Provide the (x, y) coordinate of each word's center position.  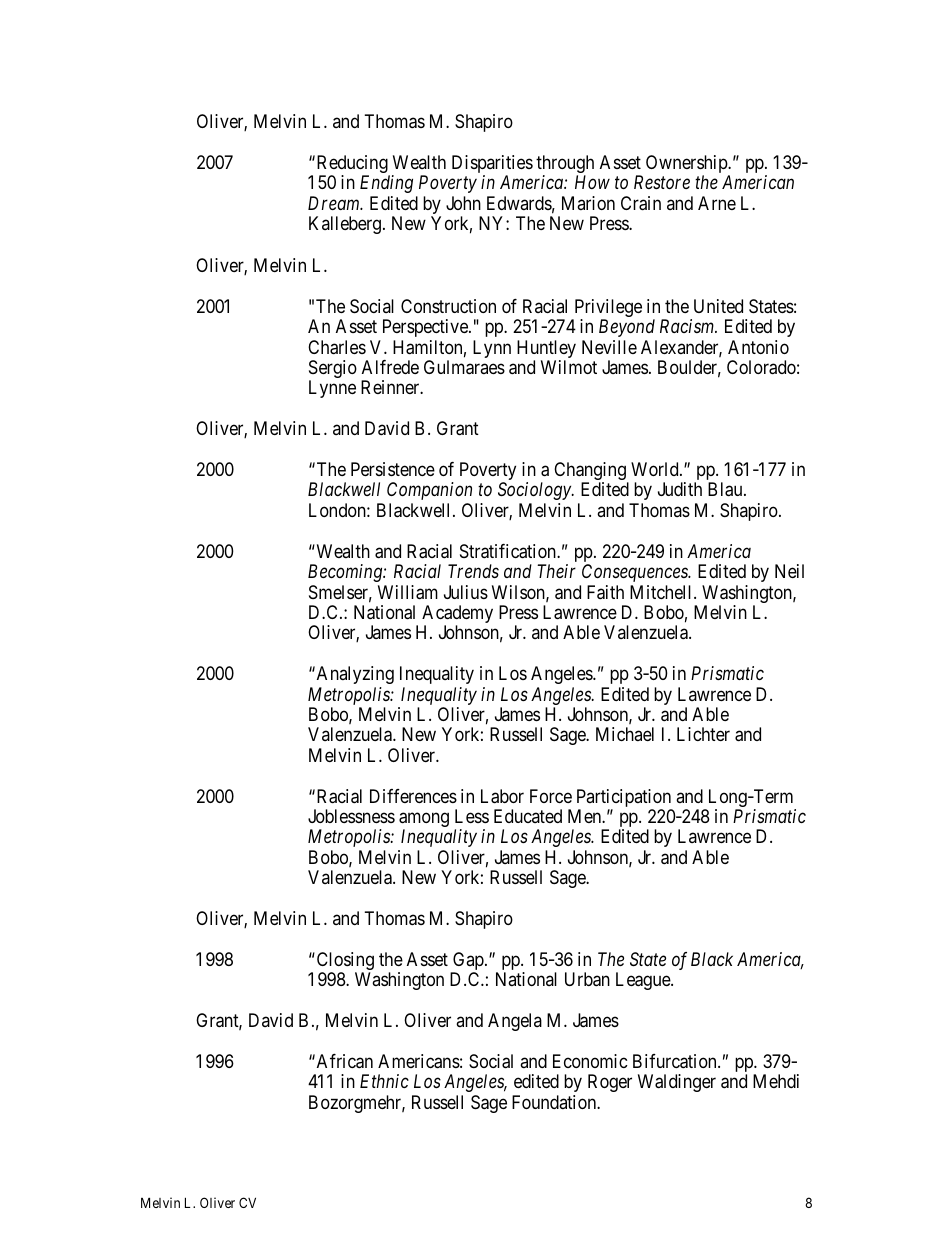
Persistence (393, 469)
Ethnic (384, 1081)
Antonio (758, 347)
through (565, 165)
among (424, 821)
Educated (528, 816)
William (408, 592)
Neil (789, 571)
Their (556, 571)
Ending (386, 184)
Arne (717, 203)
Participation (625, 799)
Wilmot (569, 367)
